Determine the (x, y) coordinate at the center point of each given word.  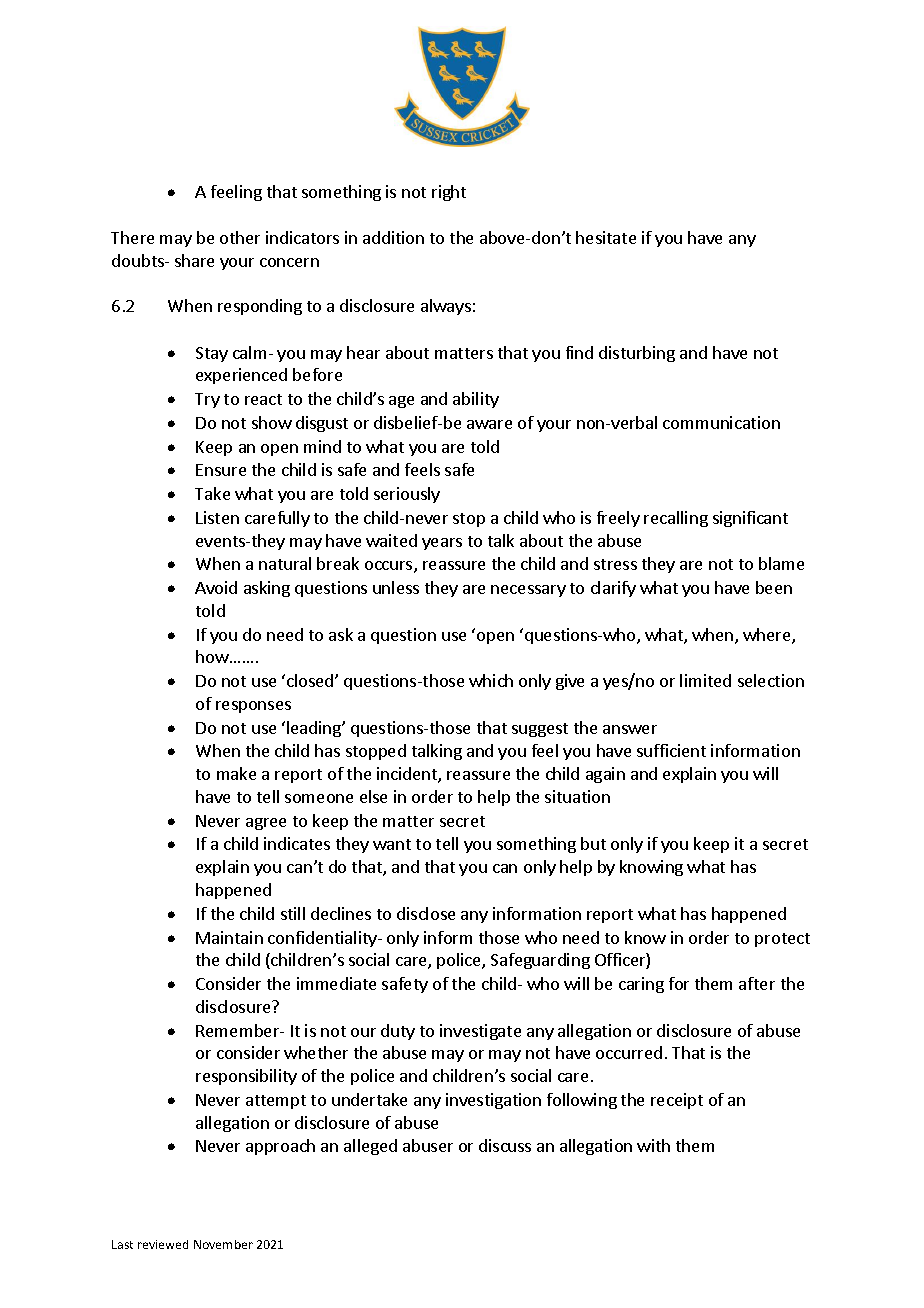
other (240, 237)
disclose (426, 913)
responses (253, 707)
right (449, 193)
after (757, 983)
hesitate (606, 237)
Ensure (221, 470)
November (223, 1244)
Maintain (229, 937)
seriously (407, 495)
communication (721, 422)
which (491, 680)
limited (705, 680)
